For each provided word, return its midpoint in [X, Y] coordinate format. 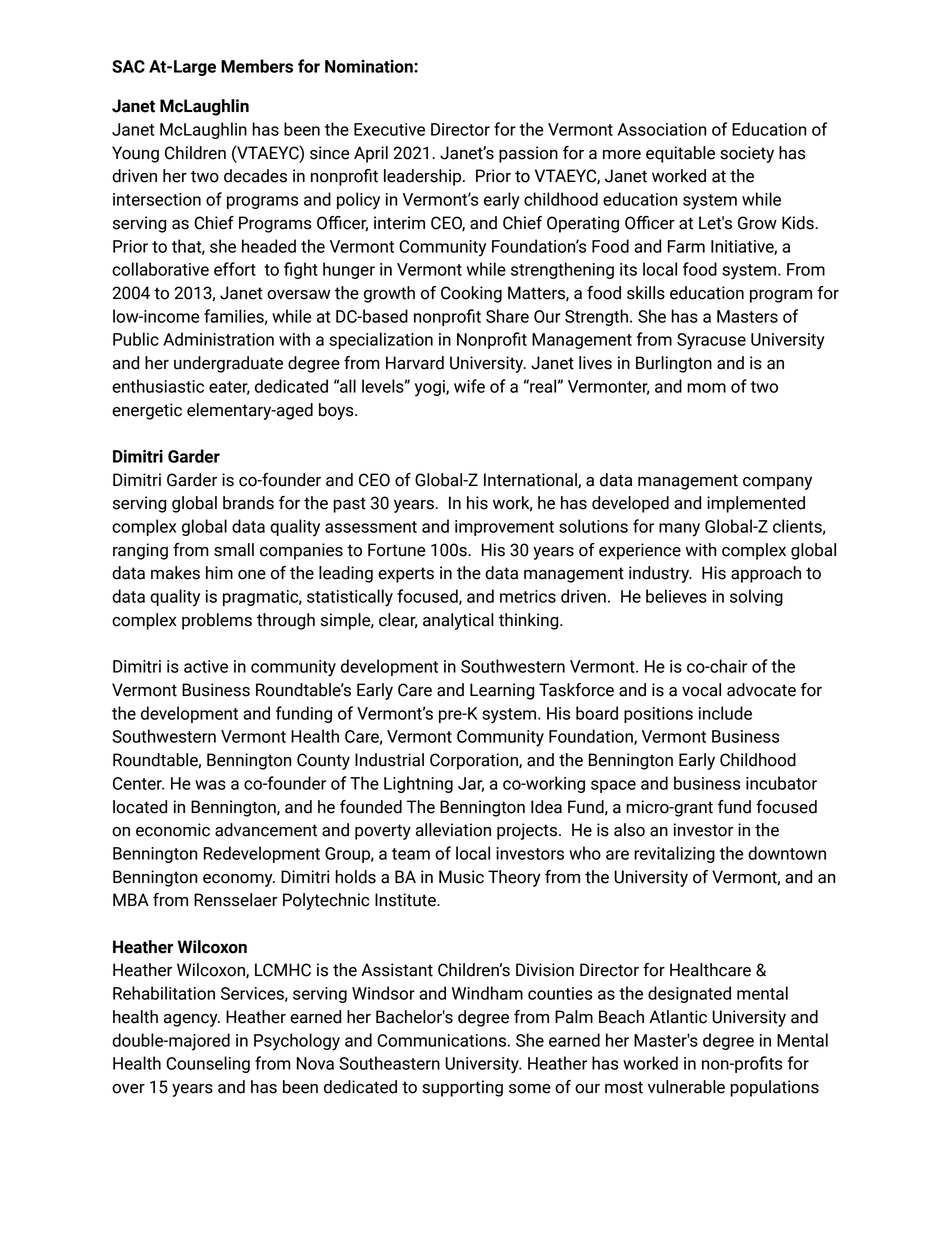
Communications [441, 1040]
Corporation [475, 761]
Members [257, 66]
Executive [389, 129]
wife [469, 386]
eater [229, 388]
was [210, 785]
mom [706, 388]
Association [662, 129]
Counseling [208, 1064]
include [725, 713]
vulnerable [686, 1087]
